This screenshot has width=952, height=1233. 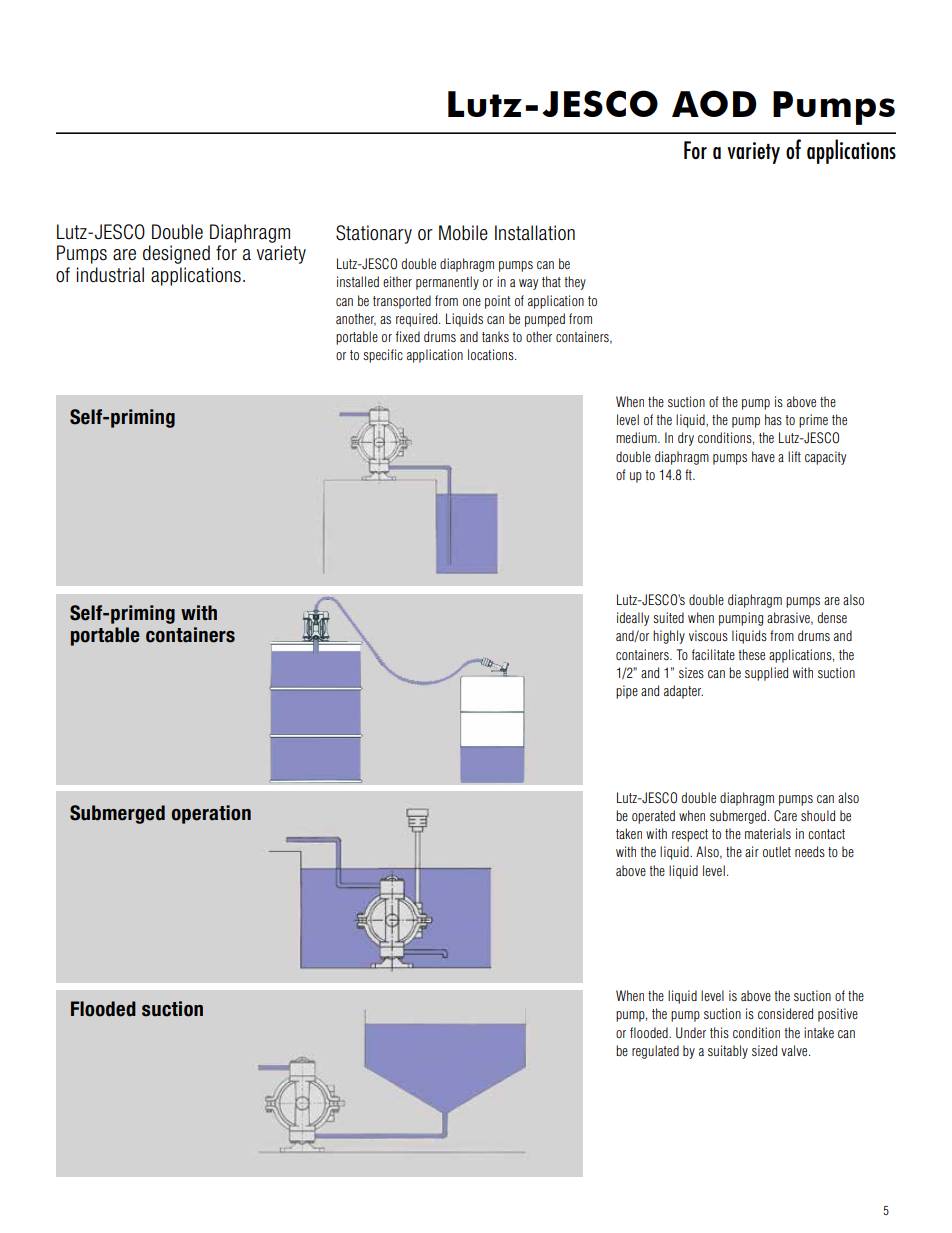 I want to click on designed, so click(x=176, y=254).
